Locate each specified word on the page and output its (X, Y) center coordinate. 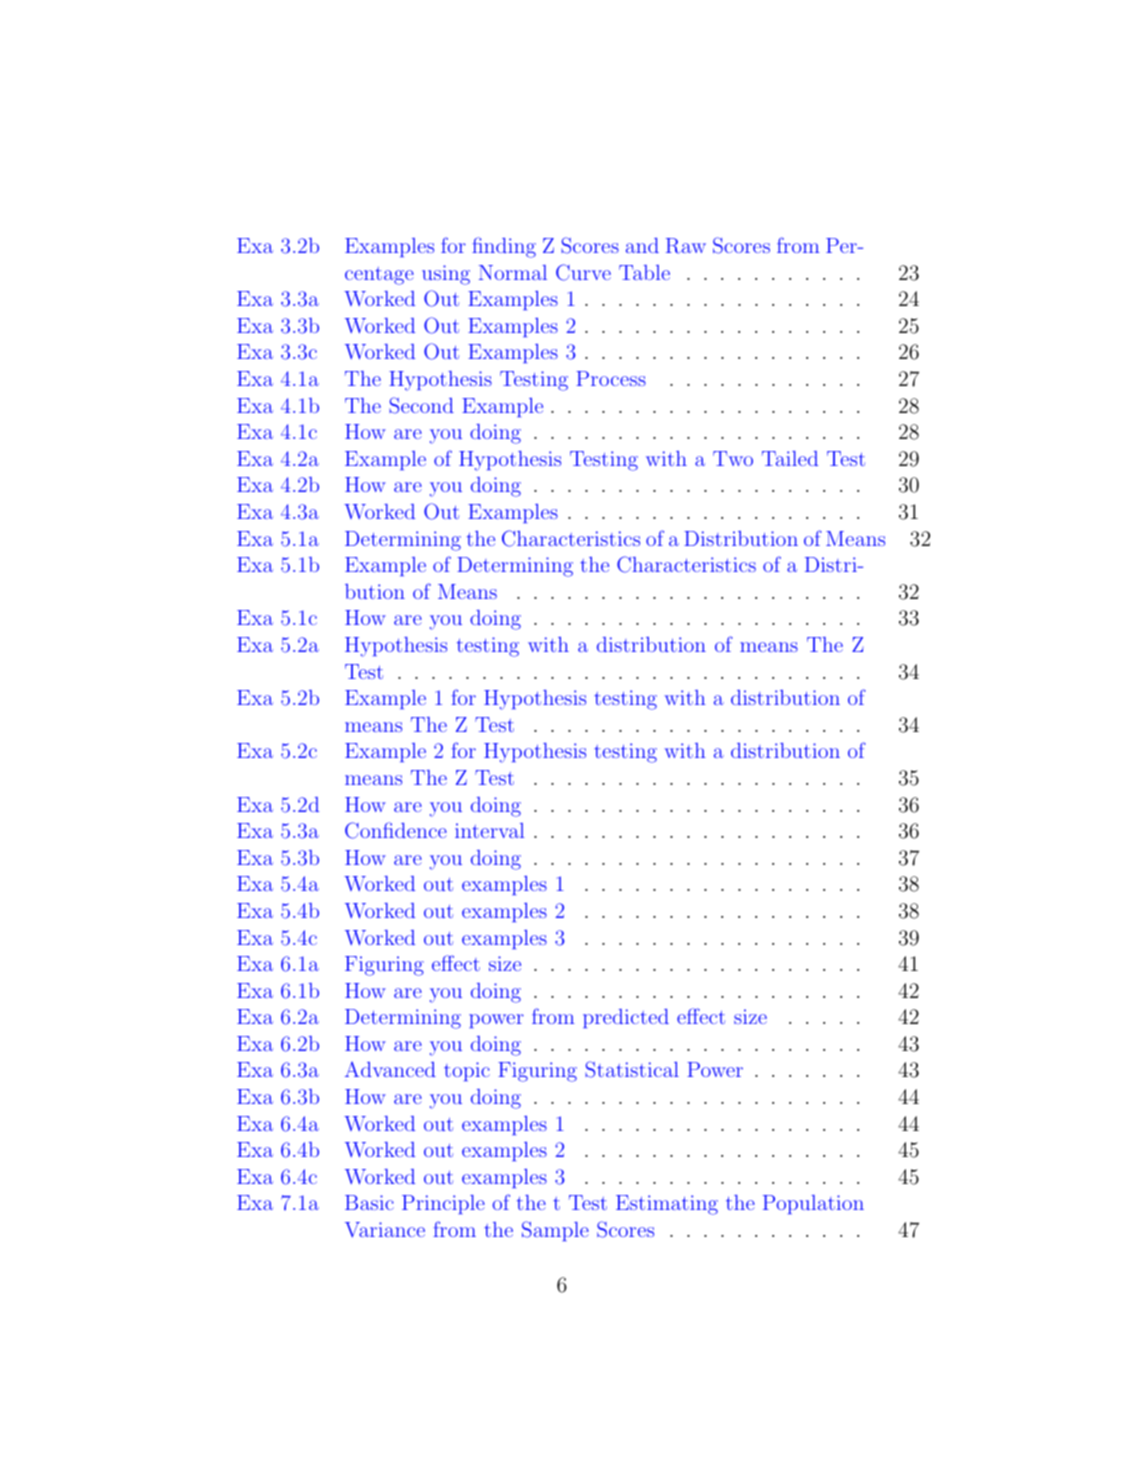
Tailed (790, 458)
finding (504, 247)
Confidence (396, 830)
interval (490, 830)
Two (733, 458)
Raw (686, 246)
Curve (583, 272)
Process (611, 378)
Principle (443, 1204)
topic (467, 1071)
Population (813, 1204)
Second (421, 405)
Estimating (667, 1205)
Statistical (632, 1069)
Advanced (390, 1069)
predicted (626, 1018)
